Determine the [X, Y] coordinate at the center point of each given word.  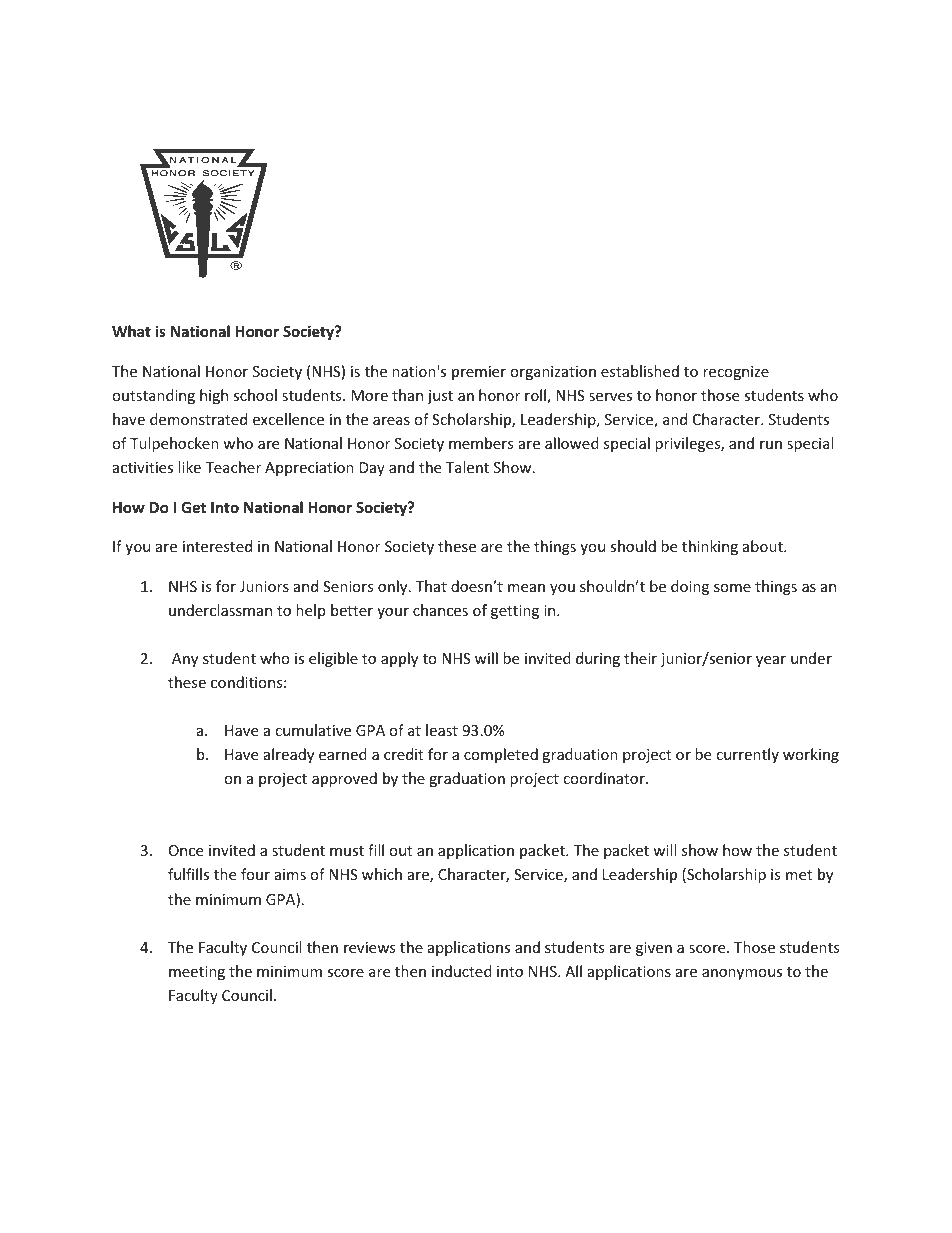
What [131, 331]
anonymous [742, 974]
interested [217, 546]
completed [501, 755]
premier [479, 373]
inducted [462, 971]
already [289, 755]
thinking [710, 547]
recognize [736, 373]
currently [747, 755]
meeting [197, 973]
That [431, 586]
